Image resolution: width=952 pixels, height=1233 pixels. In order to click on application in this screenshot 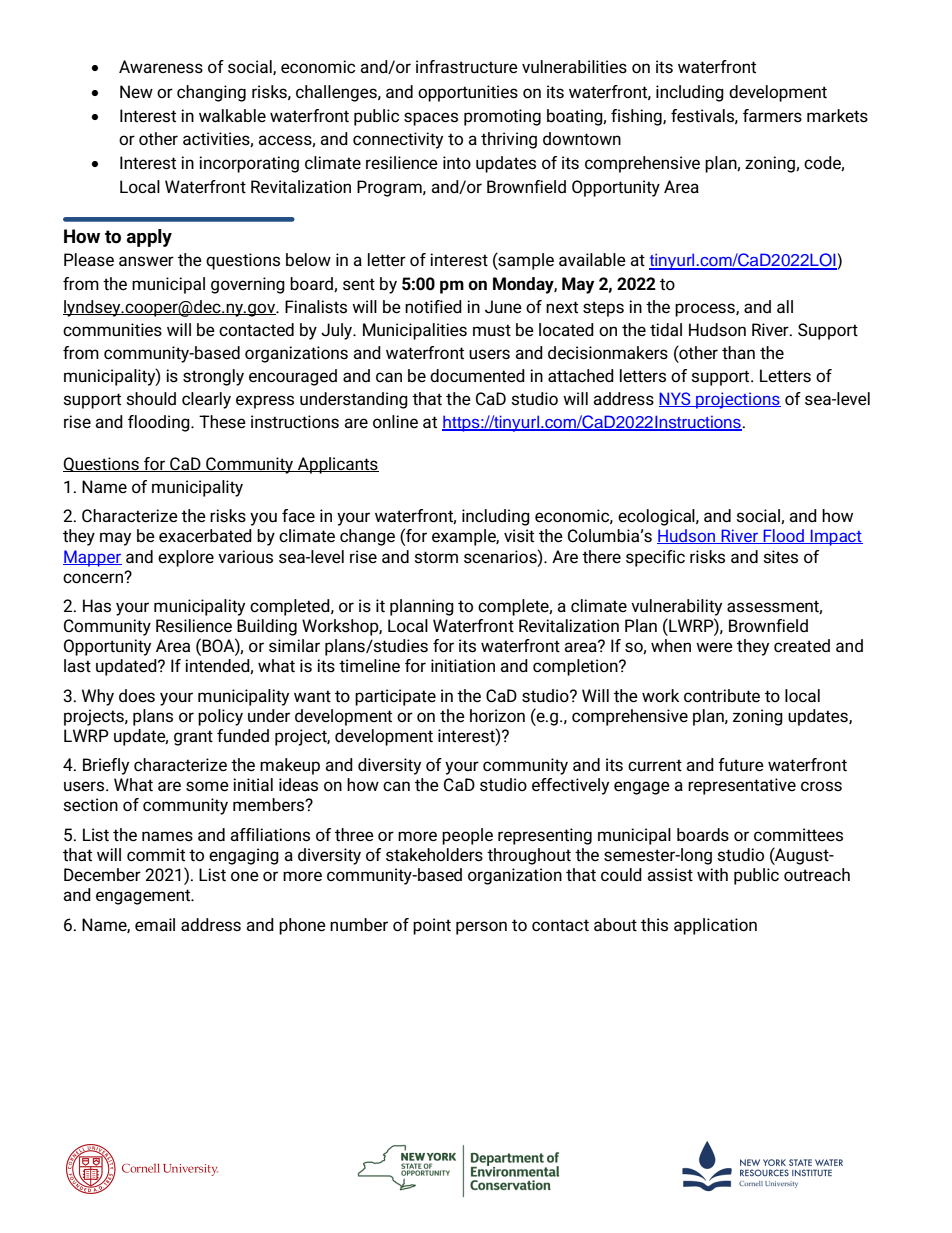, I will do `click(715, 926)`.
